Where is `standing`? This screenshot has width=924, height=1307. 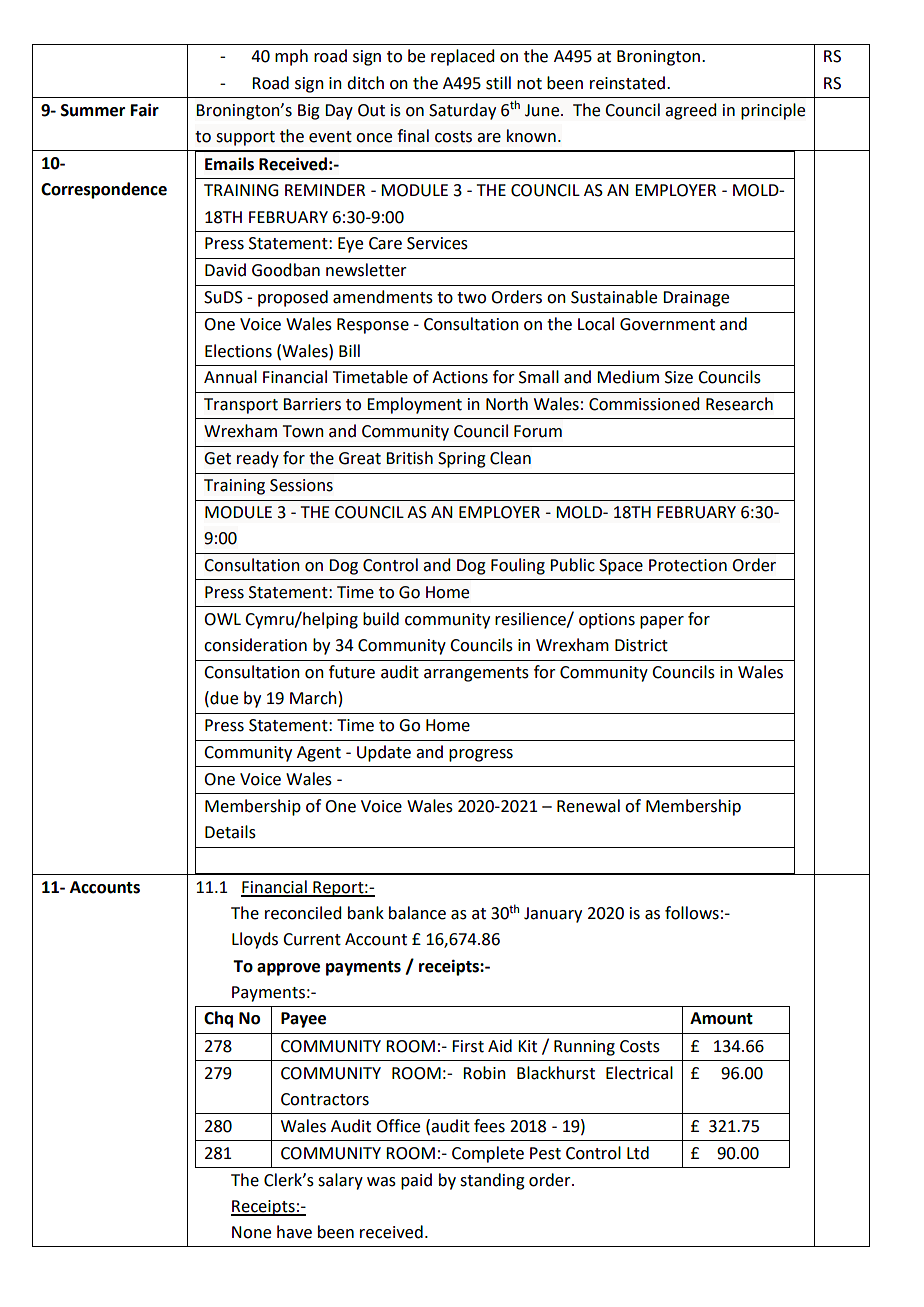
standing is located at coordinates (492, 1181).
